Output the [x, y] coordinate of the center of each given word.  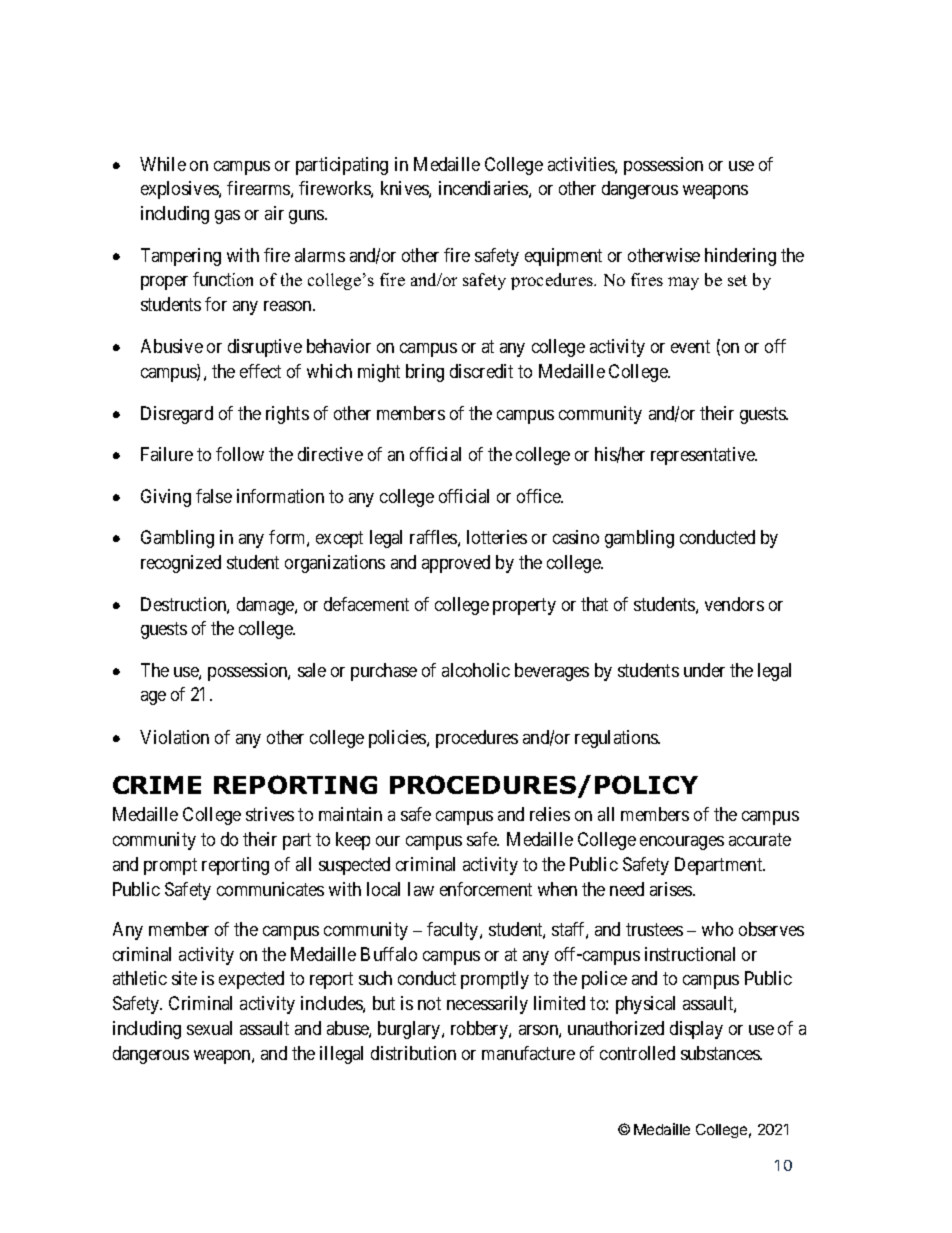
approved [456, 564]
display [696, 1030]
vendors [734, 604]
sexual [209, 1028]
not [429, 1003]
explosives [180, 190]
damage [266, 606]
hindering [740, 257]
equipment [563, 257]
